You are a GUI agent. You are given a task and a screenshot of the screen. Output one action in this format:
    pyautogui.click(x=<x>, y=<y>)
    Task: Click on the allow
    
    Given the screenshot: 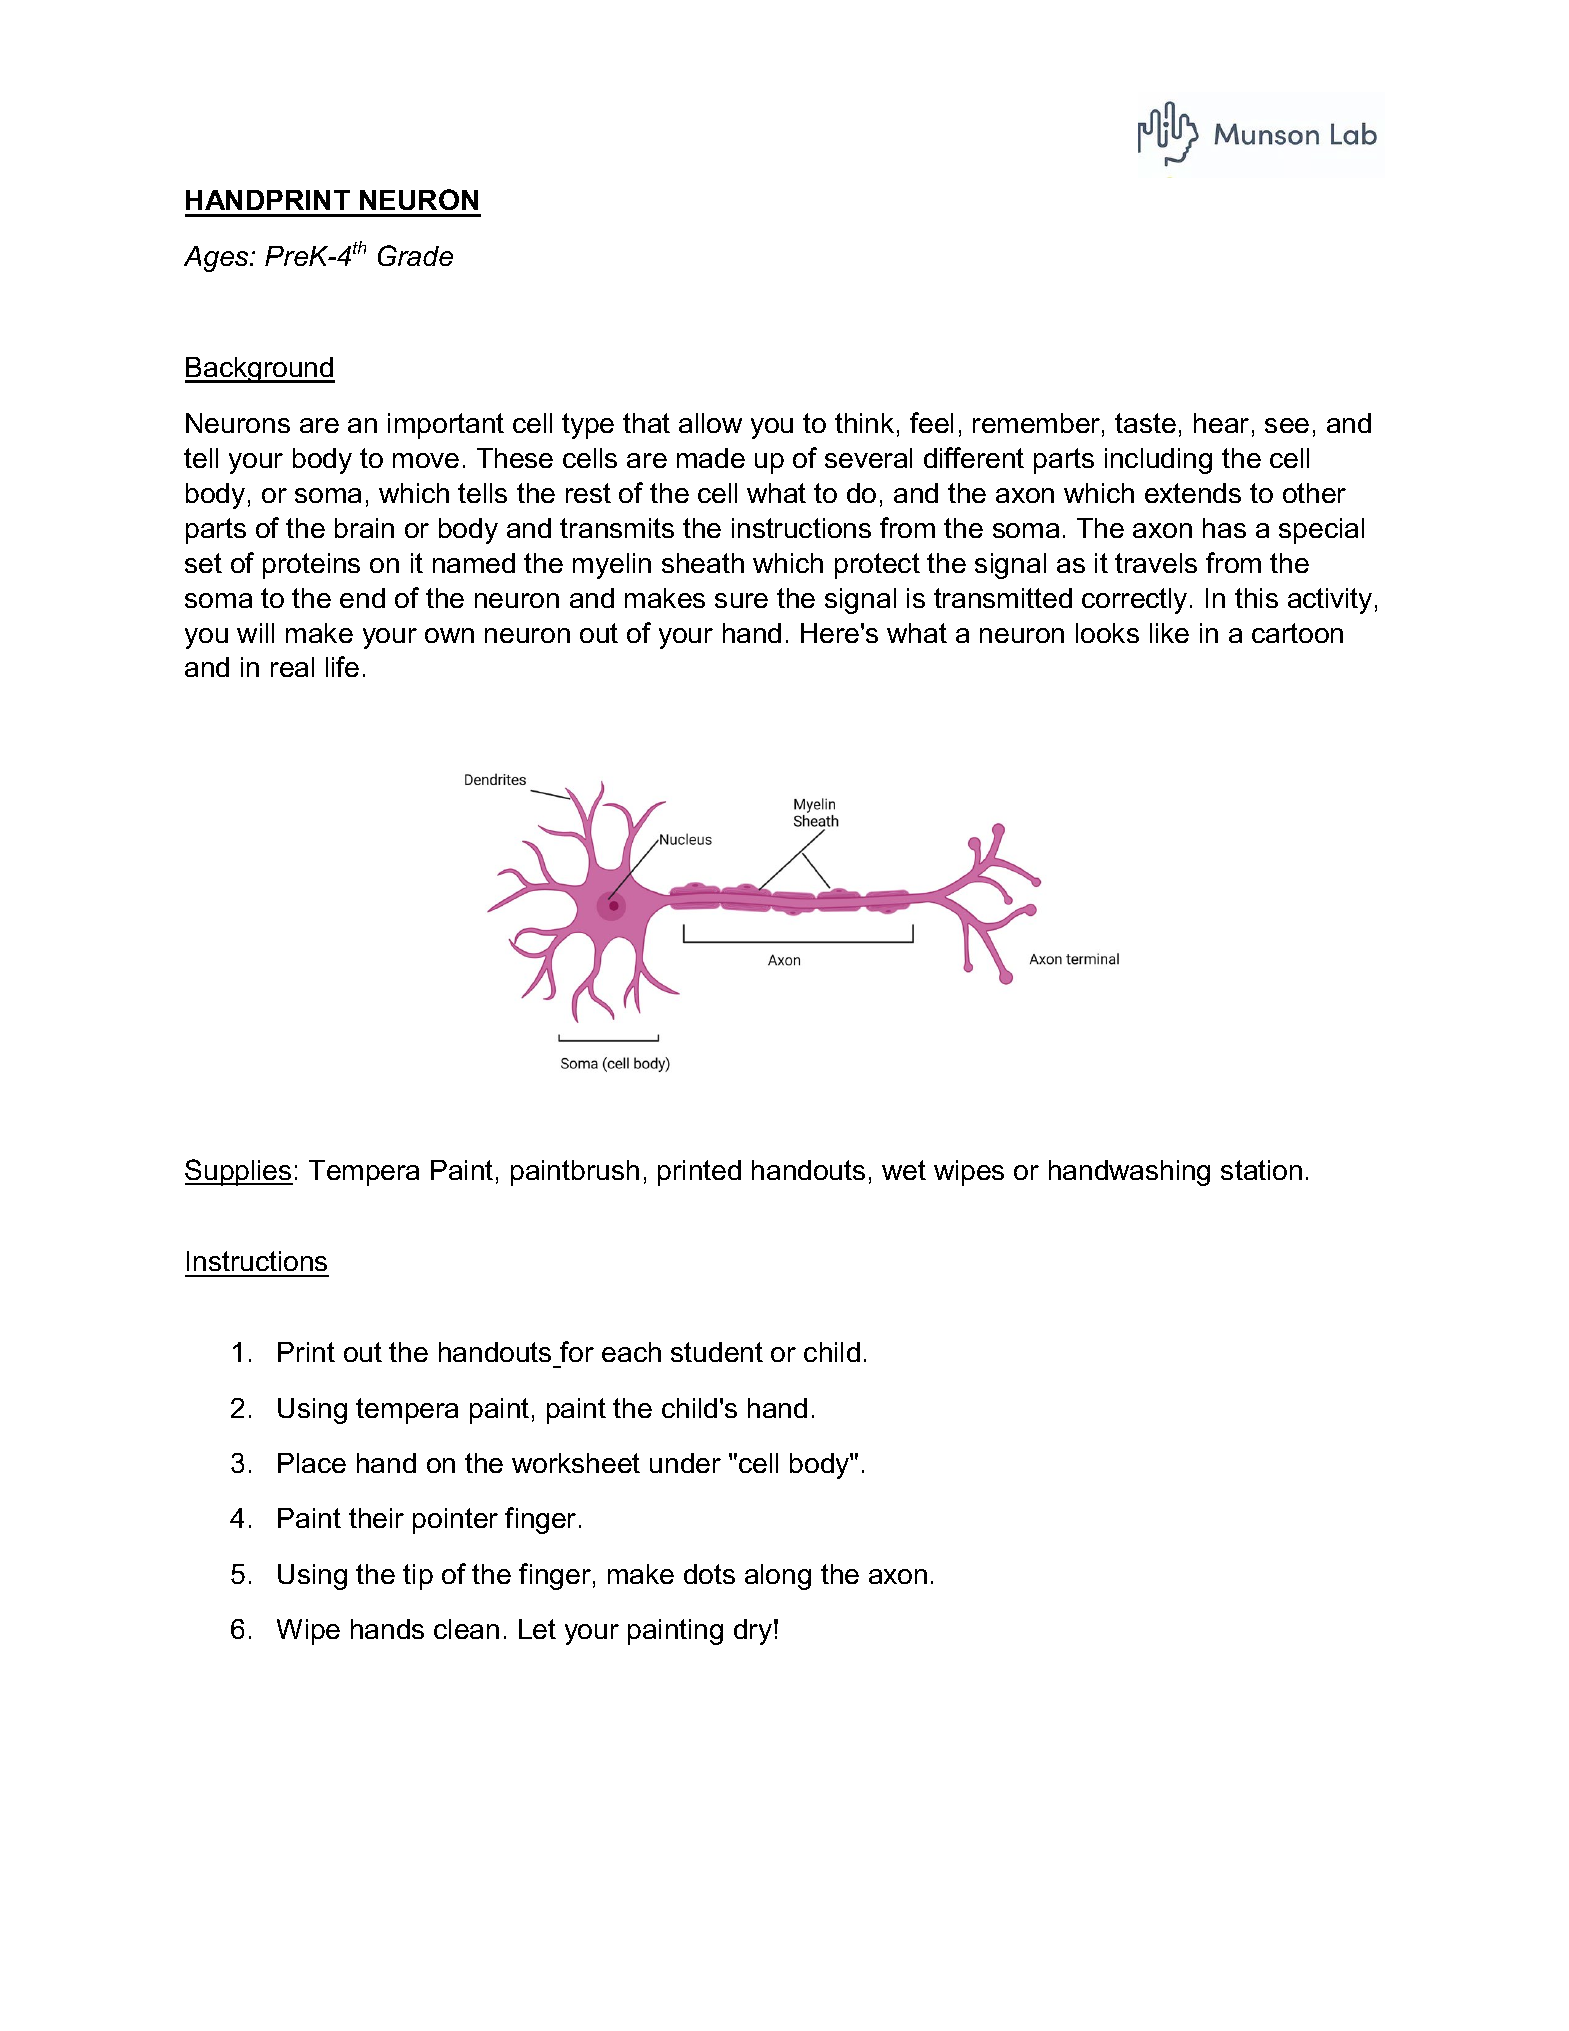 What is the action you would take?
    pyautogui.click(x=710, y=423)
